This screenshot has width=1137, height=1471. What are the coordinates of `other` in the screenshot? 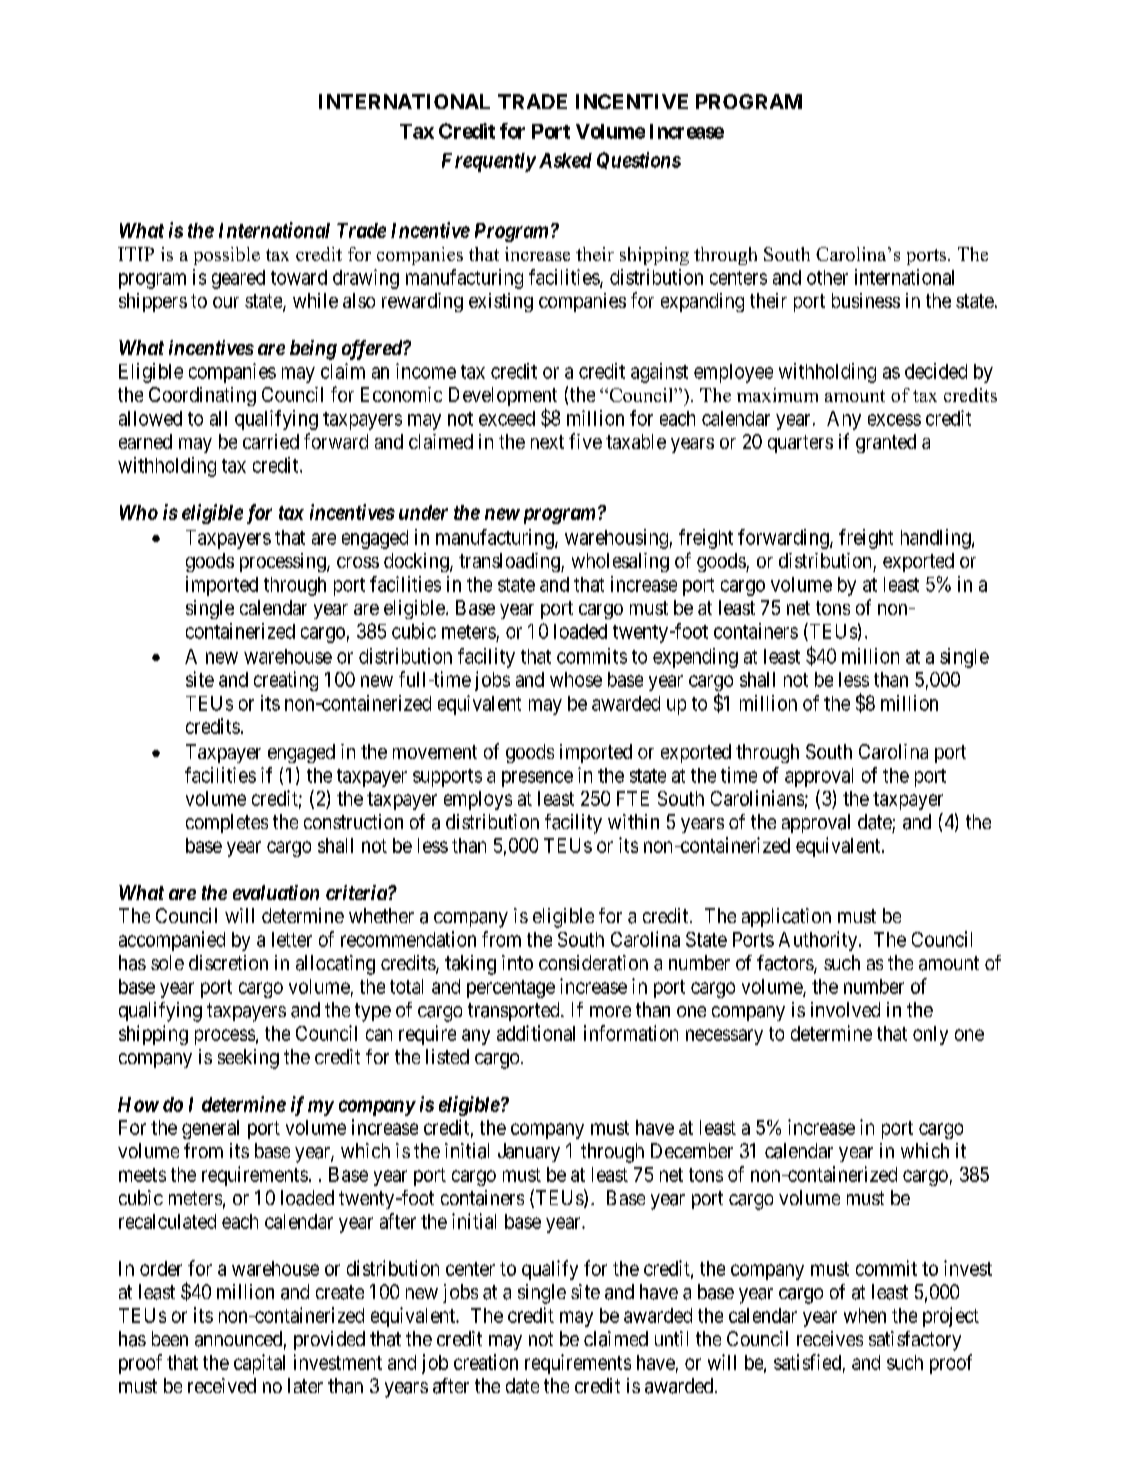 It's located at (827, 277).
